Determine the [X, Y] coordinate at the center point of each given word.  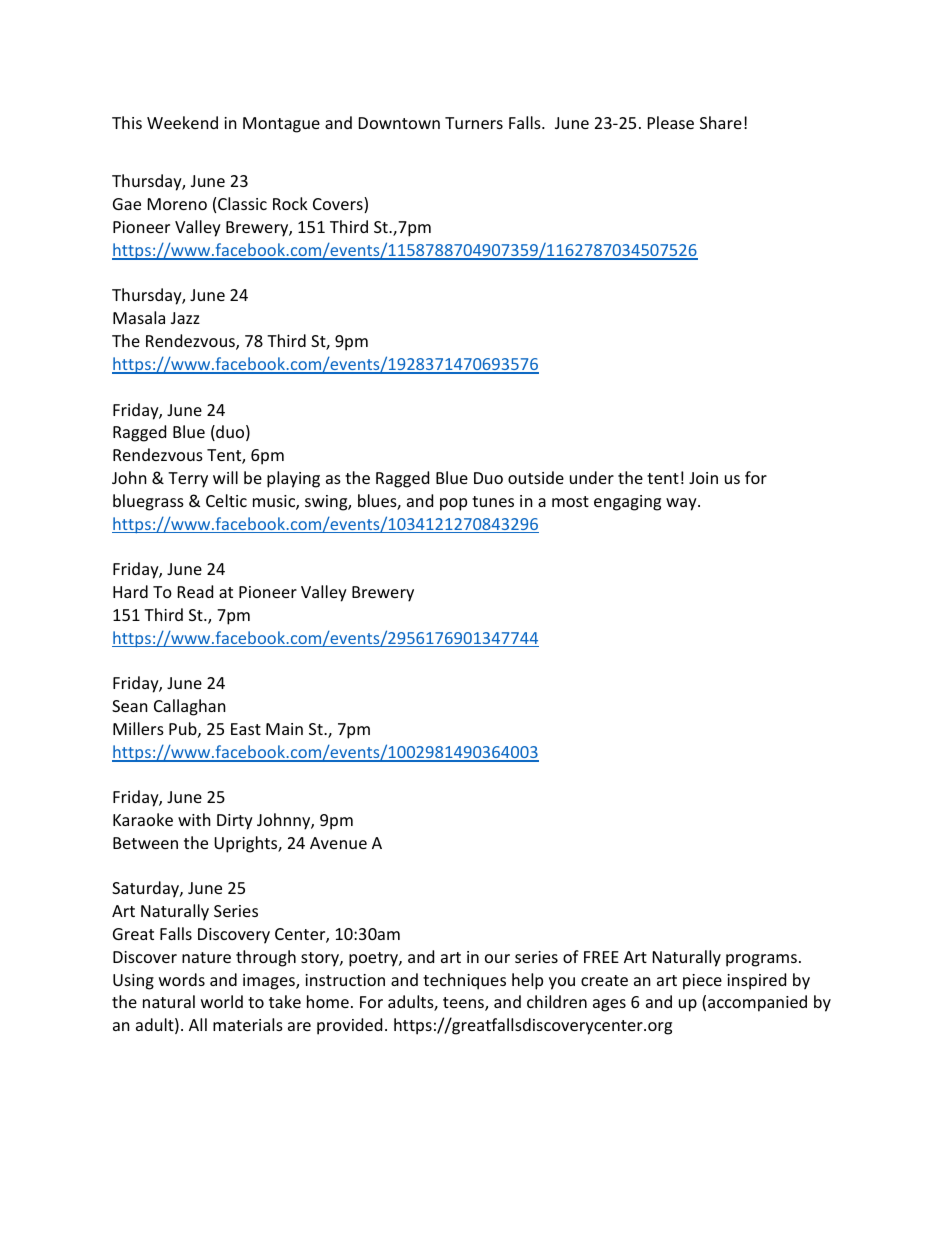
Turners [474, 123]
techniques [464, 981]
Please [671, 122]
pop [453, 504]
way [682, 504]
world [222, 1001]
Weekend [182, 122]
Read [195, 591]
